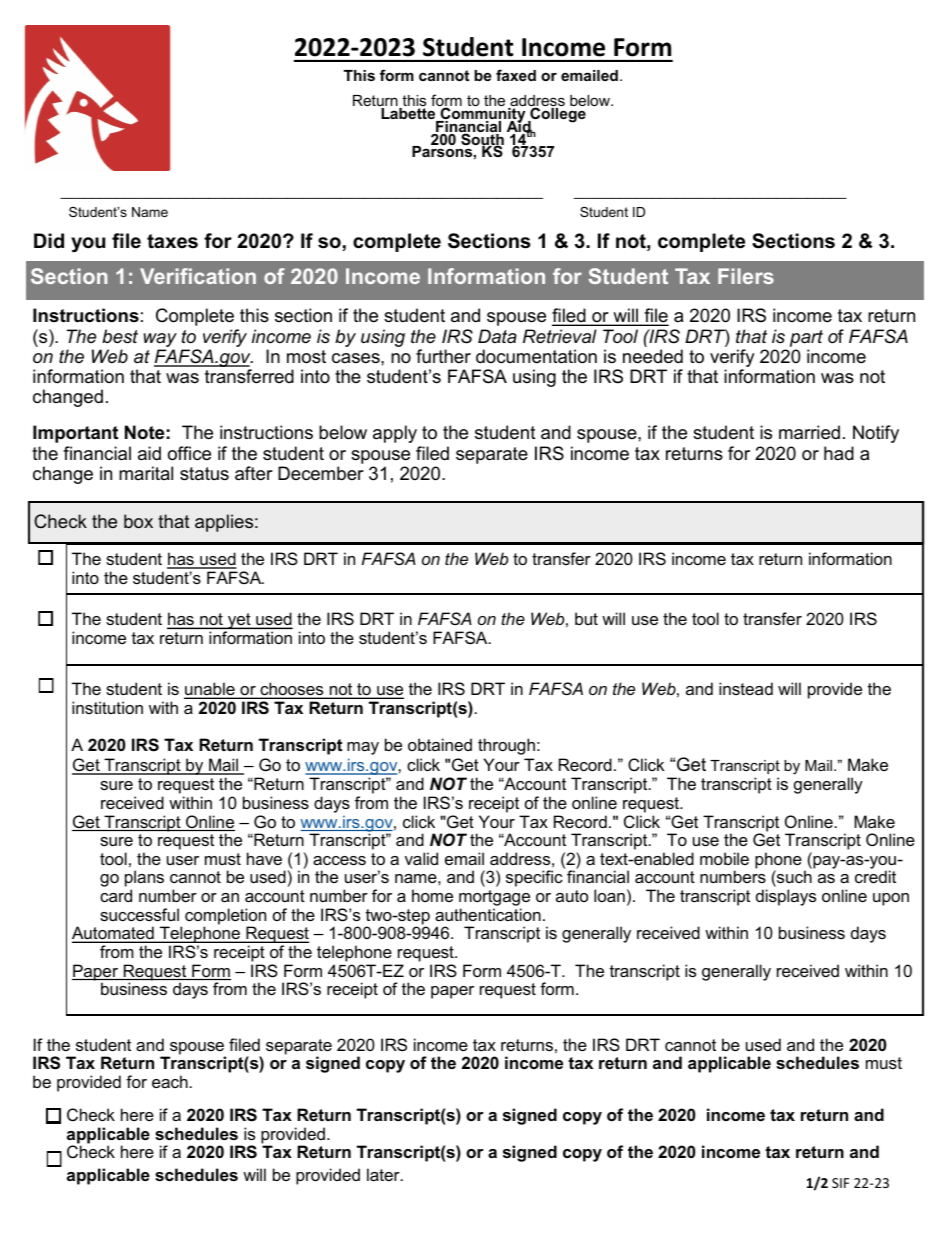 The height and width of the document is (1233, 952). Describe the element at coordinates (516, 75) in the document. I see `faxed` at that location.
